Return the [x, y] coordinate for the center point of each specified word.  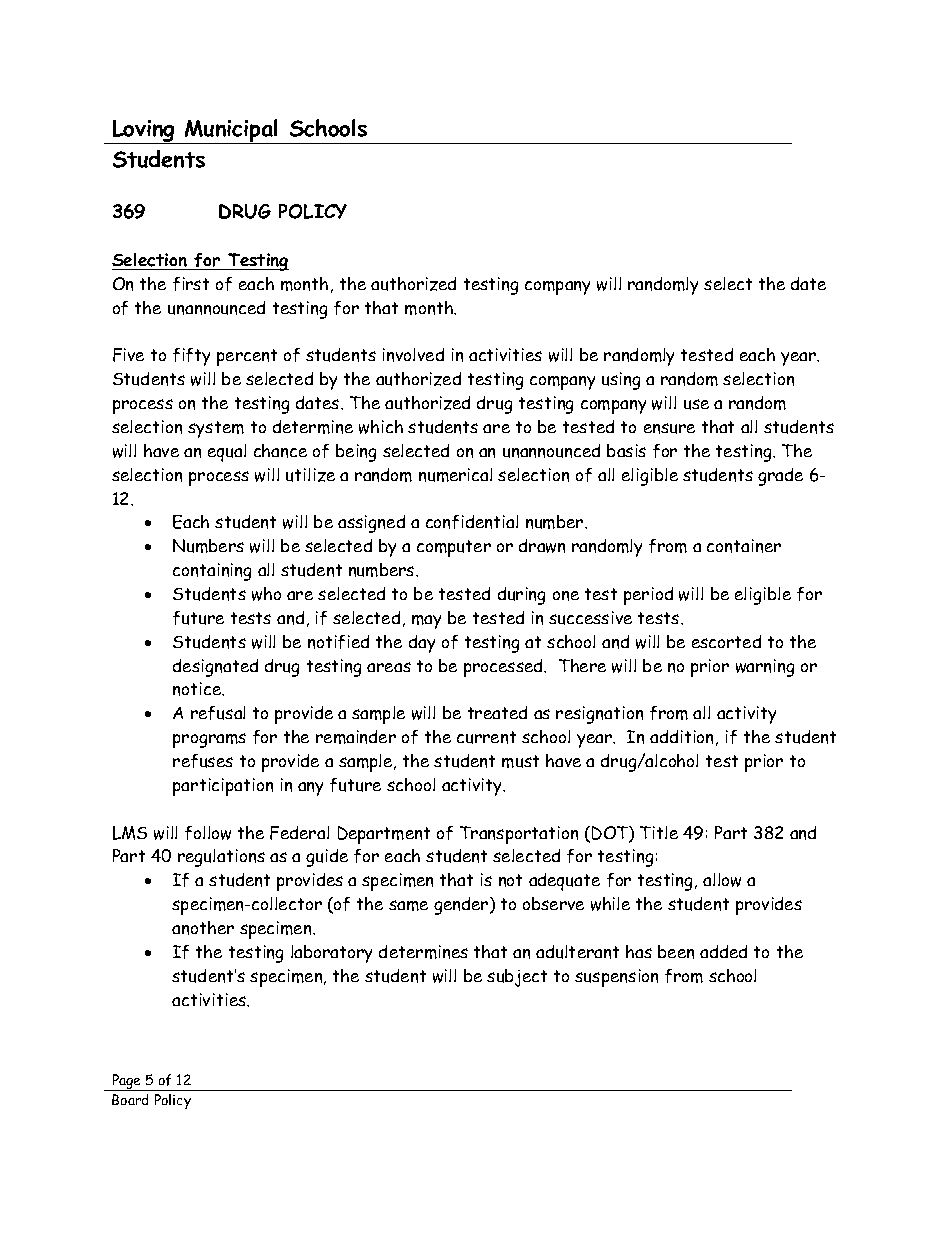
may [426, 622]
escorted [726, 641]
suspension [616, 978]
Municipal [232, 131]
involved [413, 355]
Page [127, 1082]
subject [517, 978]
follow [208, 833]
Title [659, 832]
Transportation [519, 835]
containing [212, 572]
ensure [669, 428]
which [381, 427]
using [621, 381]
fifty [191, 357]
